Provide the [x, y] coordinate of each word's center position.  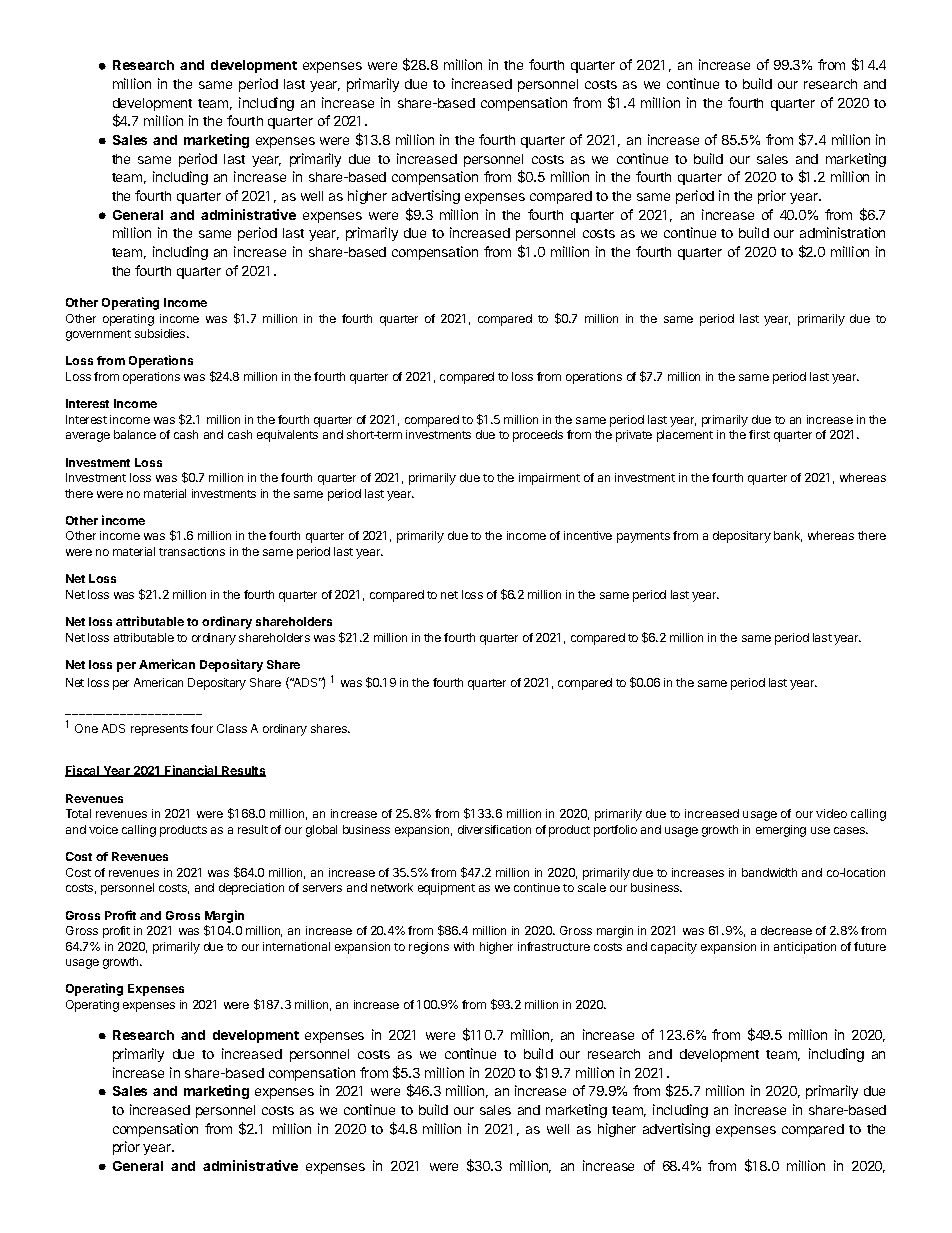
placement [685, 436]
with [464, 946]
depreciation [251, 889]
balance [135, 434]
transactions [192, 551]
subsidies [161, 333]
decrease [786, 930]
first [759, 434]
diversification [494, 829]
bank [788, 536]
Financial [191, 771]
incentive [588, 535]
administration [842, 232]
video [831, 813]
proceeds [538, 436]
